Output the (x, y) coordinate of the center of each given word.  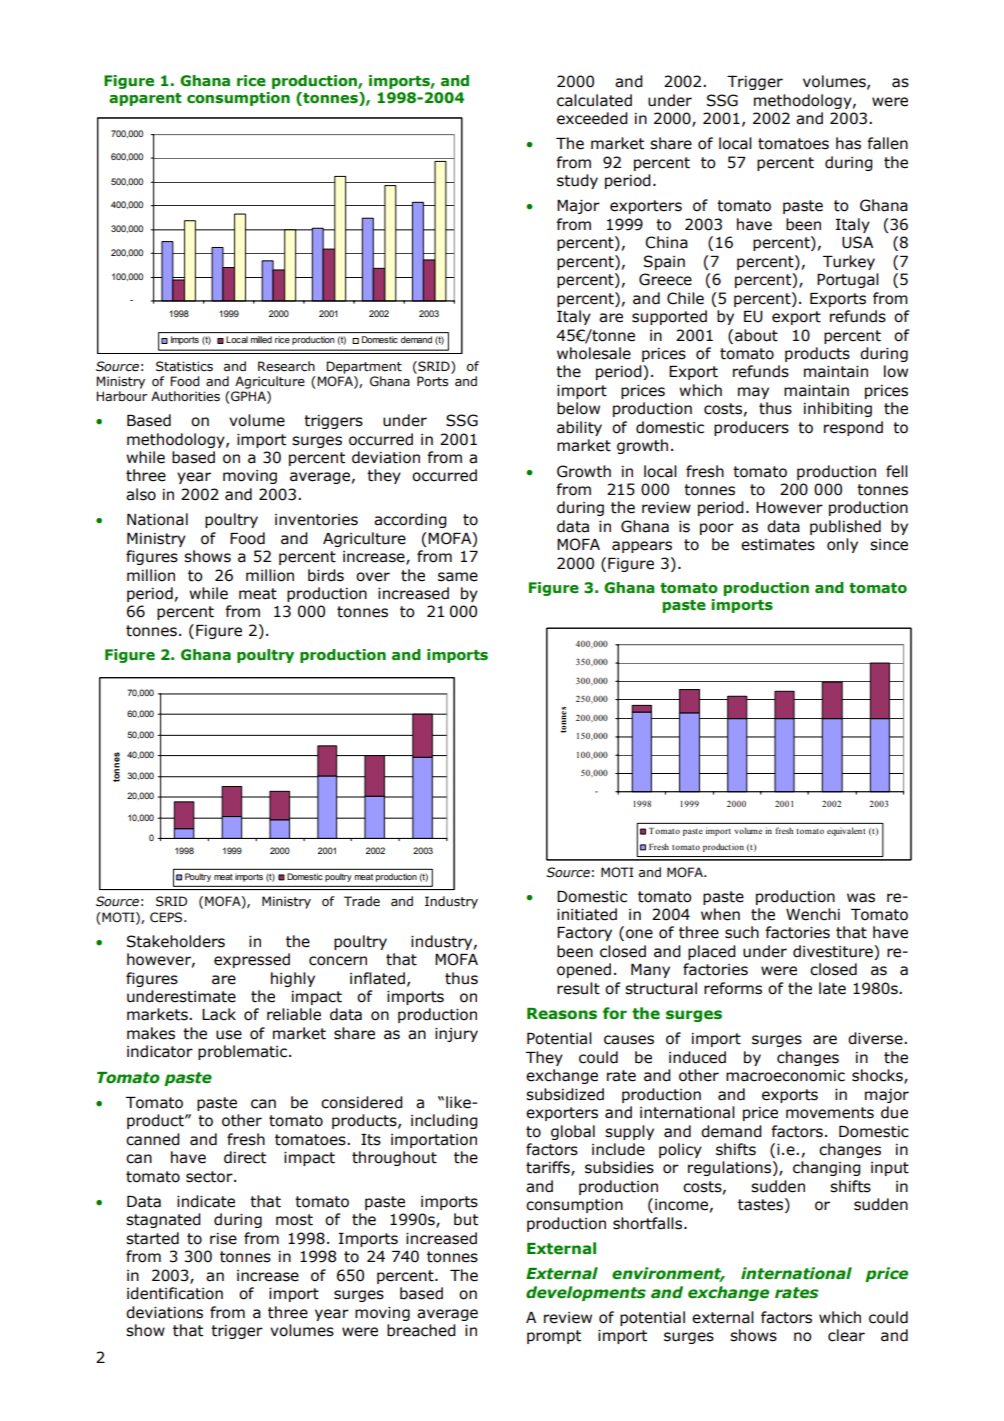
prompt (554, 1337)
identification (175, 1293)
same (458, 577)
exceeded (592, 118)
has (848, 143)
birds (326, 575)
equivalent (846, 831)
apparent (145, 99)
